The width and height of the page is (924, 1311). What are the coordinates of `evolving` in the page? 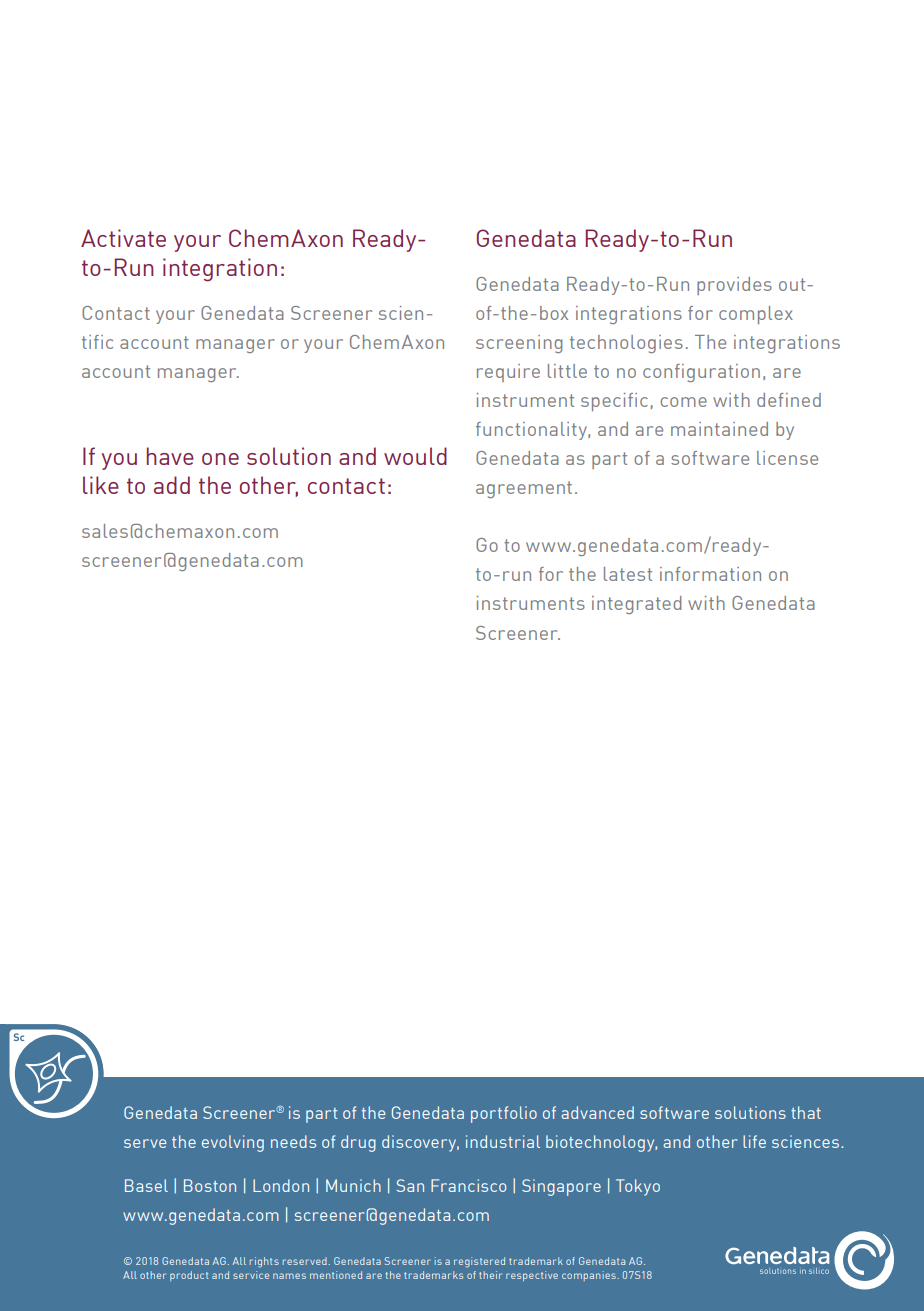 It's located at (233, 1143).
